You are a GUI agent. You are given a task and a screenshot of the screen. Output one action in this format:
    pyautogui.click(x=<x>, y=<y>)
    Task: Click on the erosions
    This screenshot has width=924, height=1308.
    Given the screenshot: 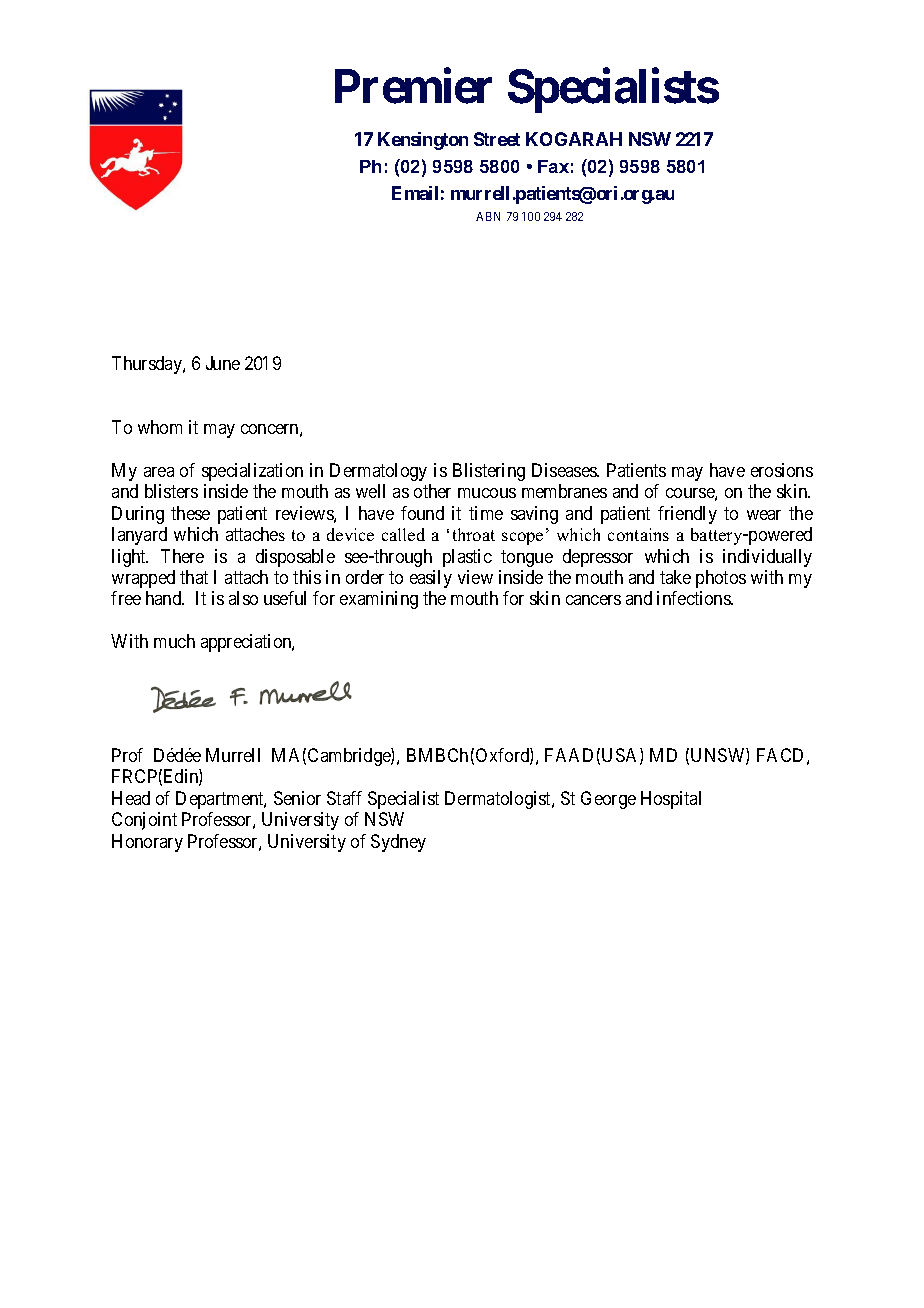 What is the action you would take?
    pyautogui.click(x=782, y=470)
